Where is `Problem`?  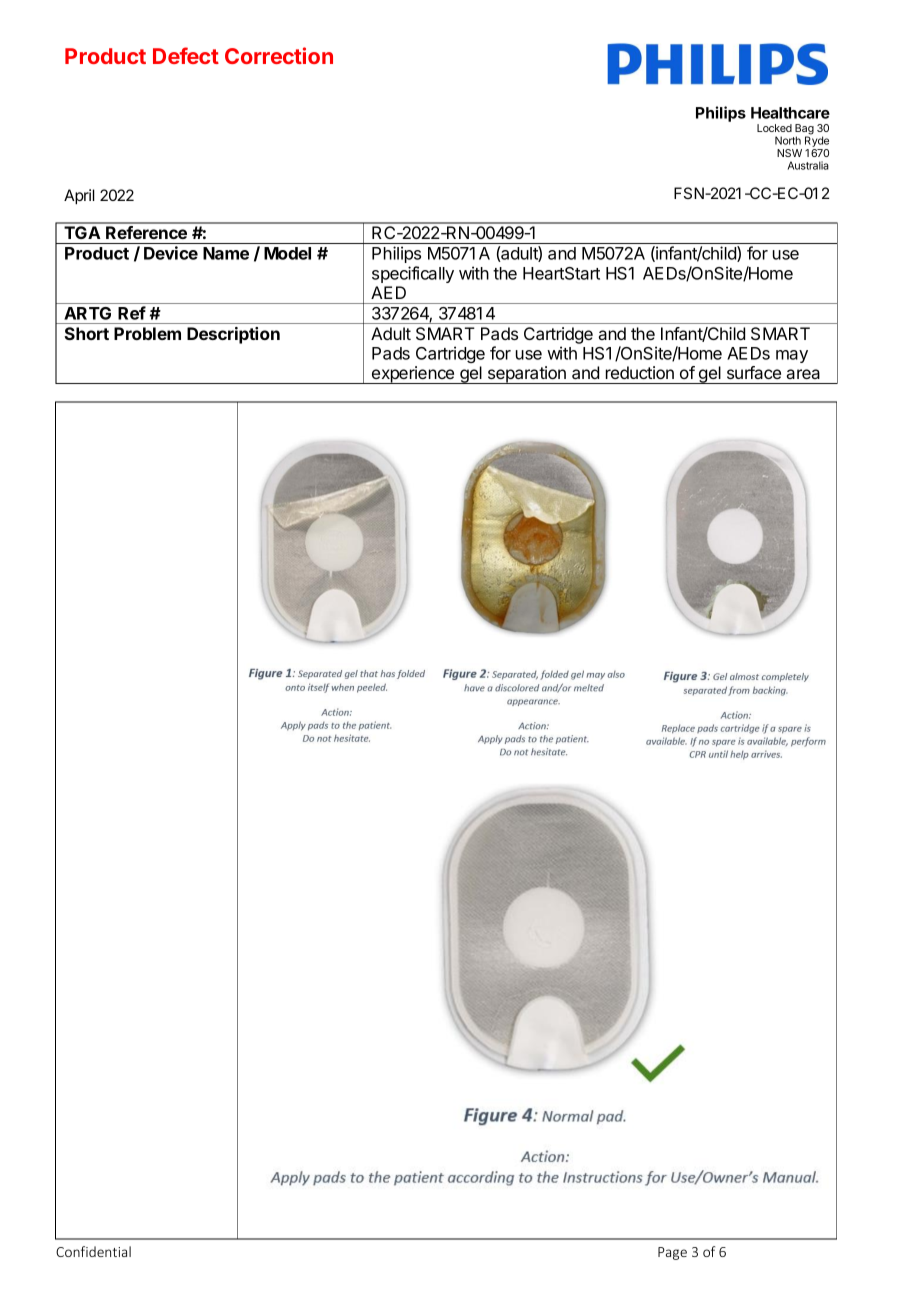
Problem is located at coordinates (147, 333).
